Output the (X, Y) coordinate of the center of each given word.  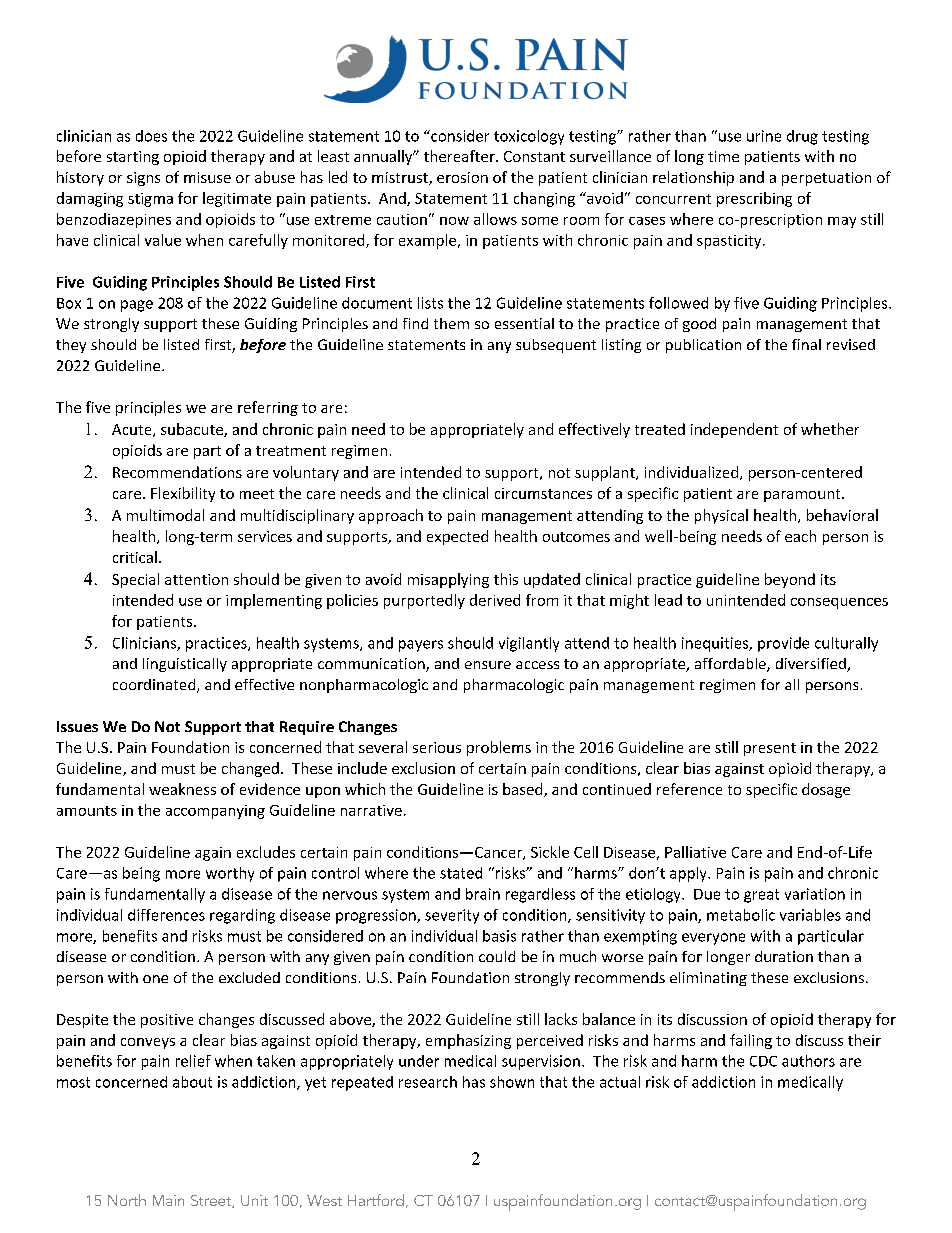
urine (764, 136)
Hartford (376, 1200)
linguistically (185, 665)
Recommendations (177, 472)
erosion (462, 177)
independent (734, 430)
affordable (731, 665)
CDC (763, 1061)
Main (168, 1200)
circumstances (543, 493)
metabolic (741, 915)
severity (452, 916)
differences (166, 915)
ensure (488, 665)
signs (143, 179)
